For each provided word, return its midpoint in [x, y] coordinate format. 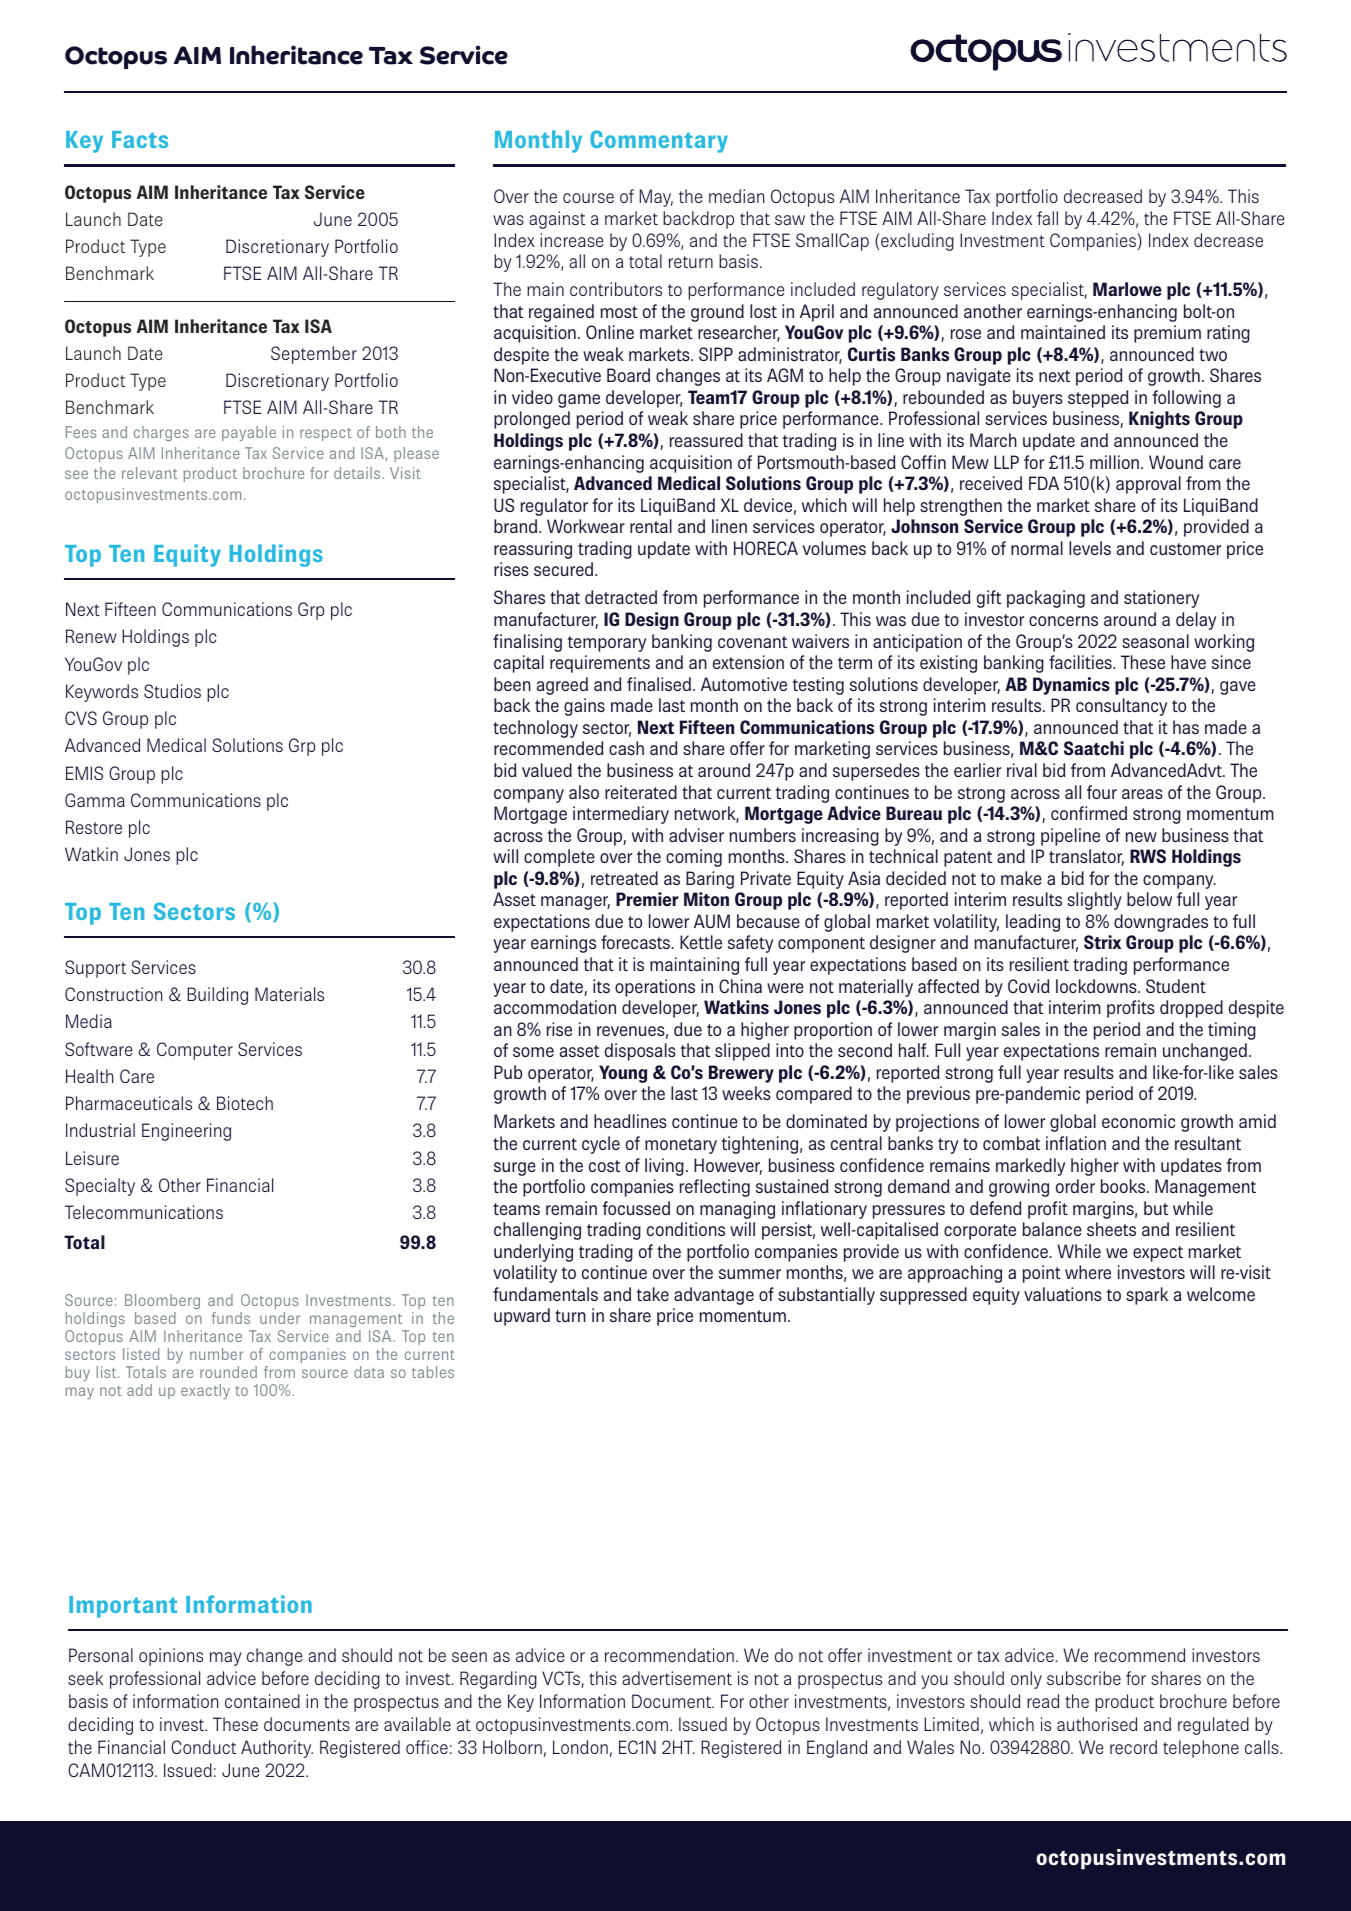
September [314, 355]
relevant [150, 473]
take [653, 1294]
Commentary [659, 141]
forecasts [636, 942]
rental [651, 526]
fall [1047, 218]
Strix [1102, 942]
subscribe [1084, 1678]
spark [1147, 1296]
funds [230, 1318]
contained [262, 1701]
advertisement [677, 1678]
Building [217, 996]
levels [1090, 548]
